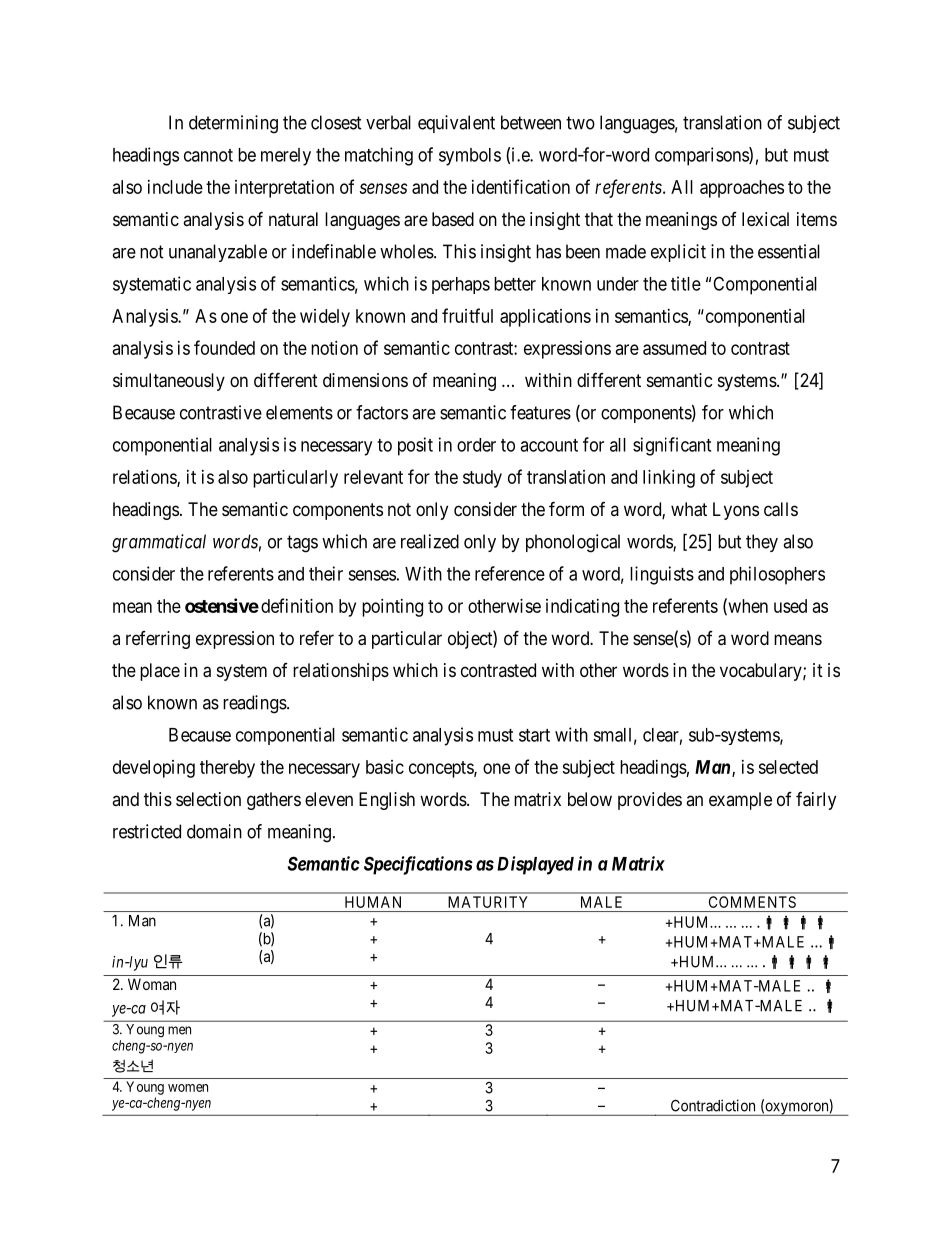  I want to click on comparisons, so click(702, 156).
